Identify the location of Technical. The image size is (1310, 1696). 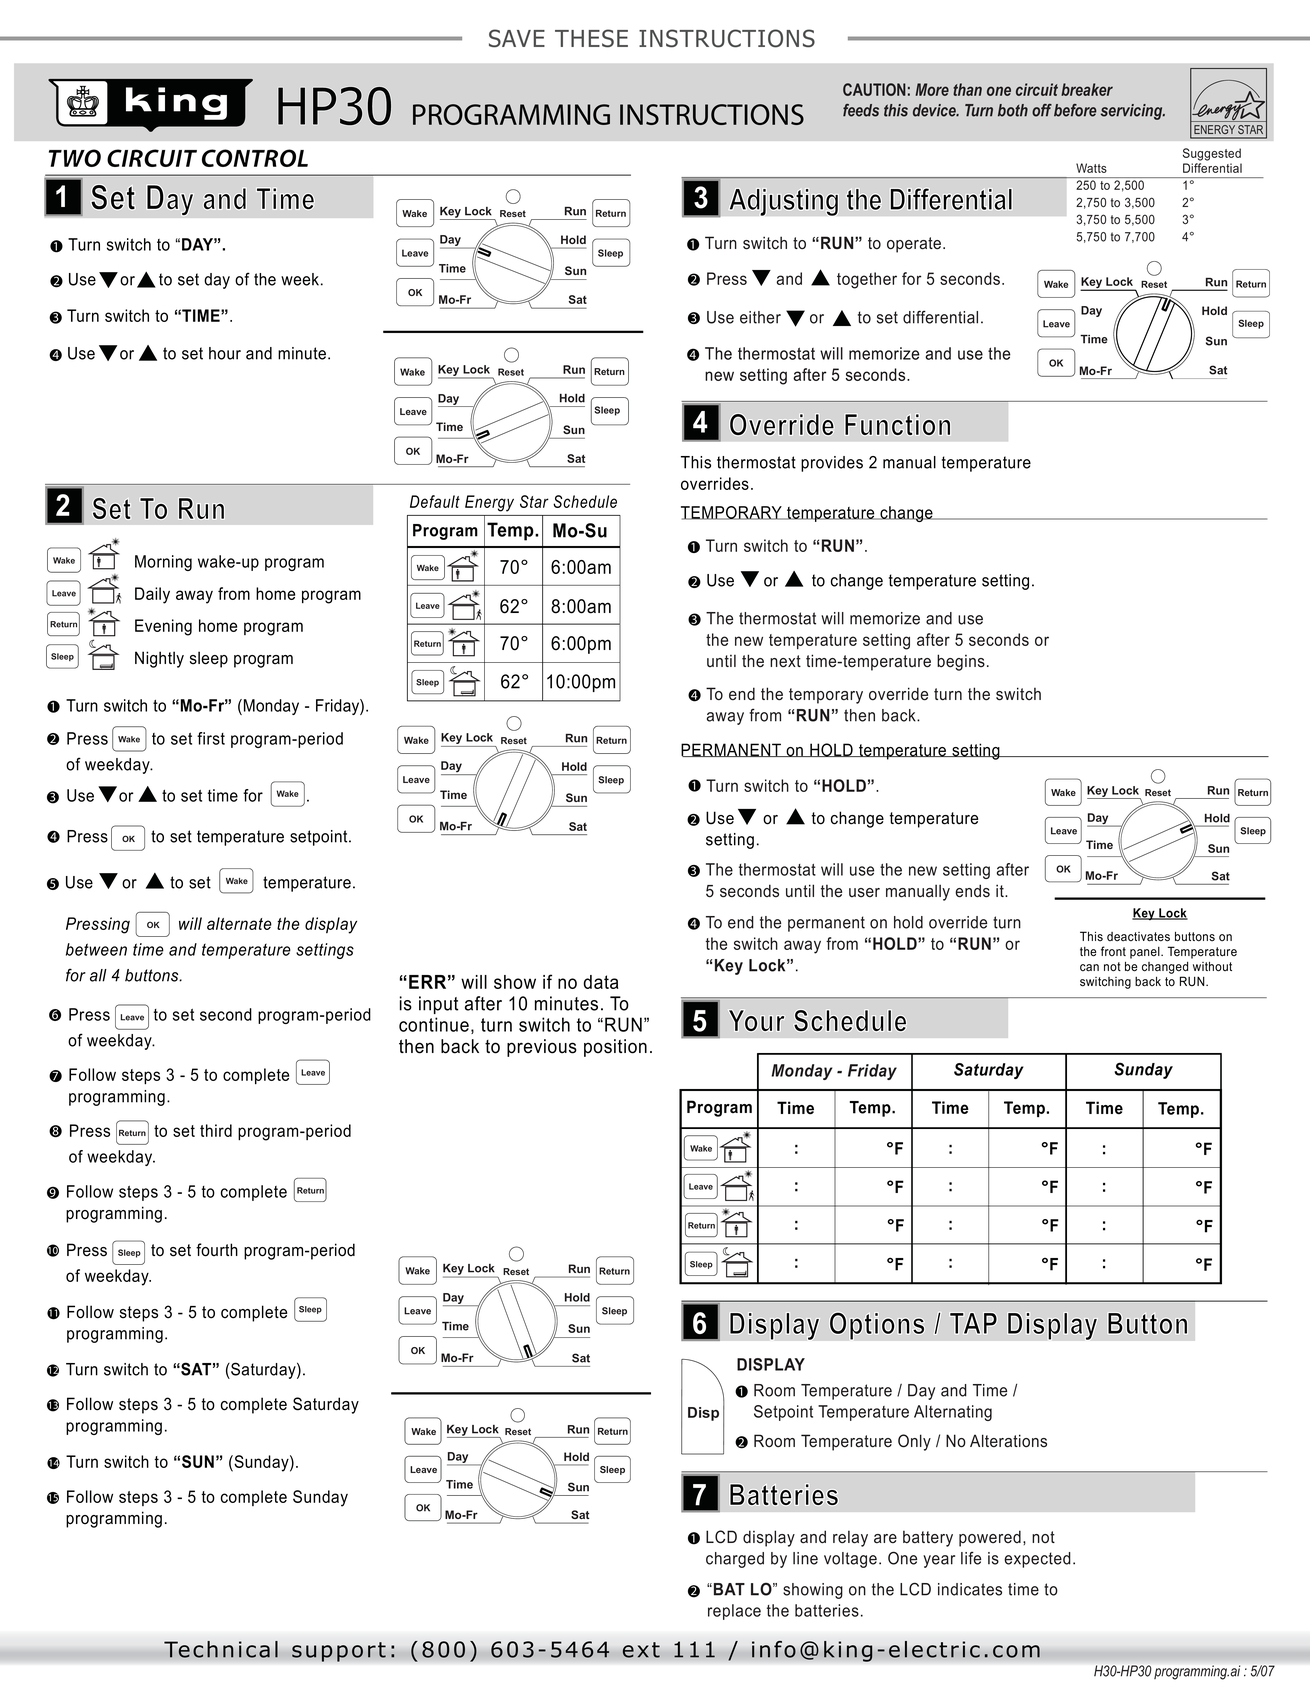
(221, 1649).
